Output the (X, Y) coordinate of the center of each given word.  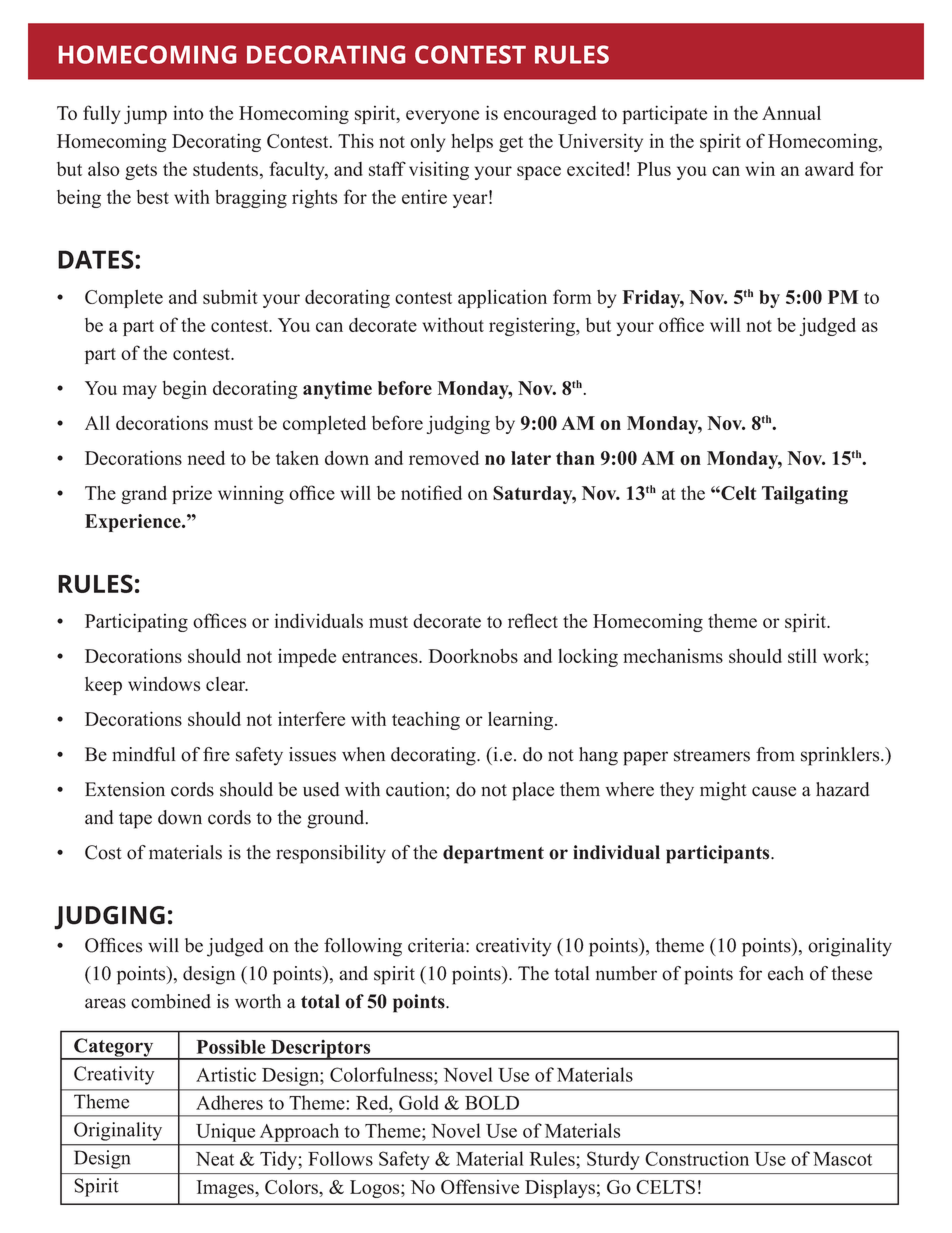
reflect (533, 620)
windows (164, 684)
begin (184, 389)
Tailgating (805, 495)
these (851, 973)
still (802, 655)
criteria (437, 945)
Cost (103, 852)
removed (444, 457)
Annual (791, 113)
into (188, 112)
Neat (215, 1159)
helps (472, 143)
